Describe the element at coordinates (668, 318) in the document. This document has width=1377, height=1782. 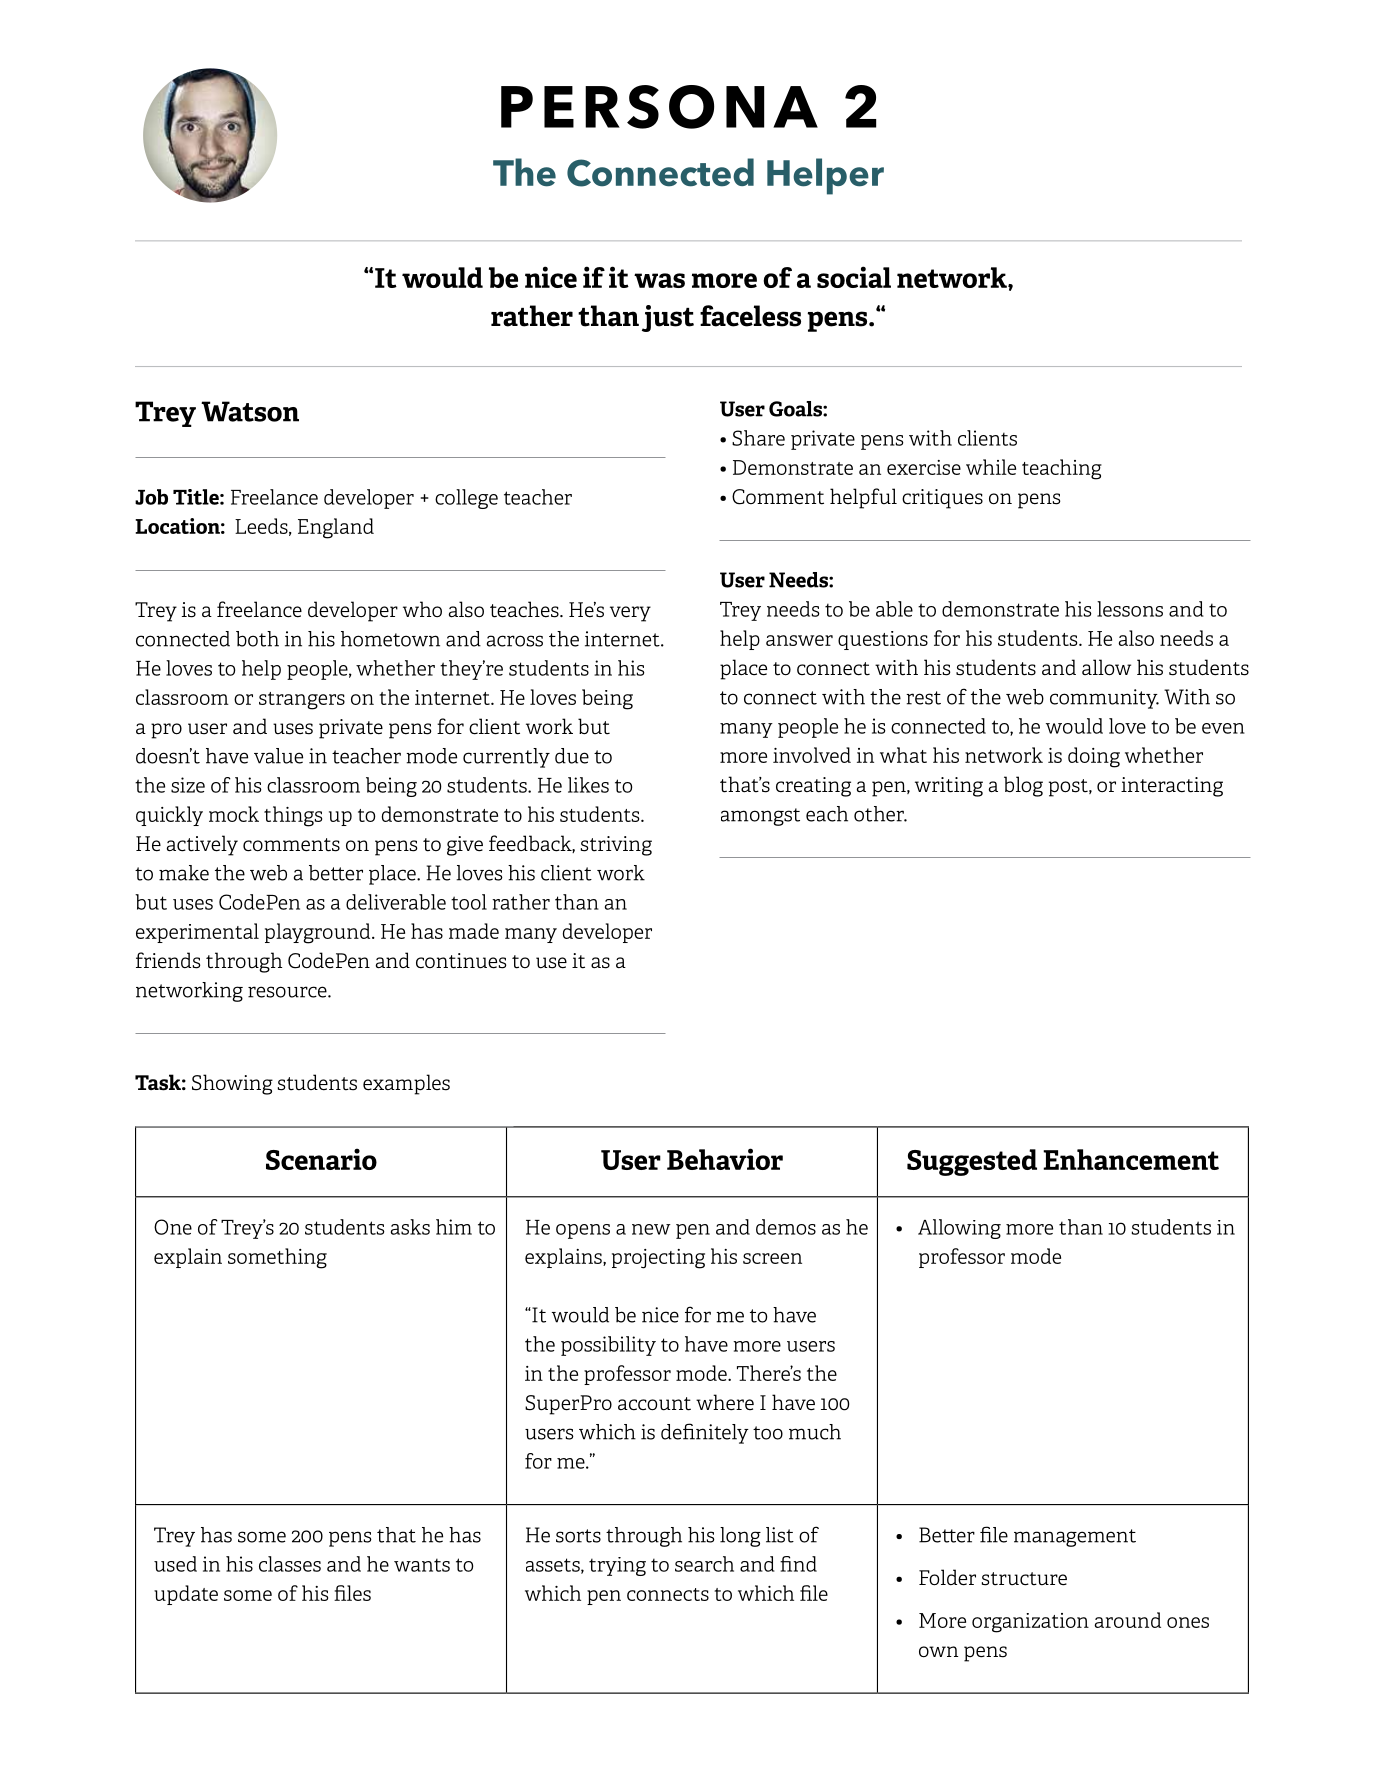
I see `just` at that location.
